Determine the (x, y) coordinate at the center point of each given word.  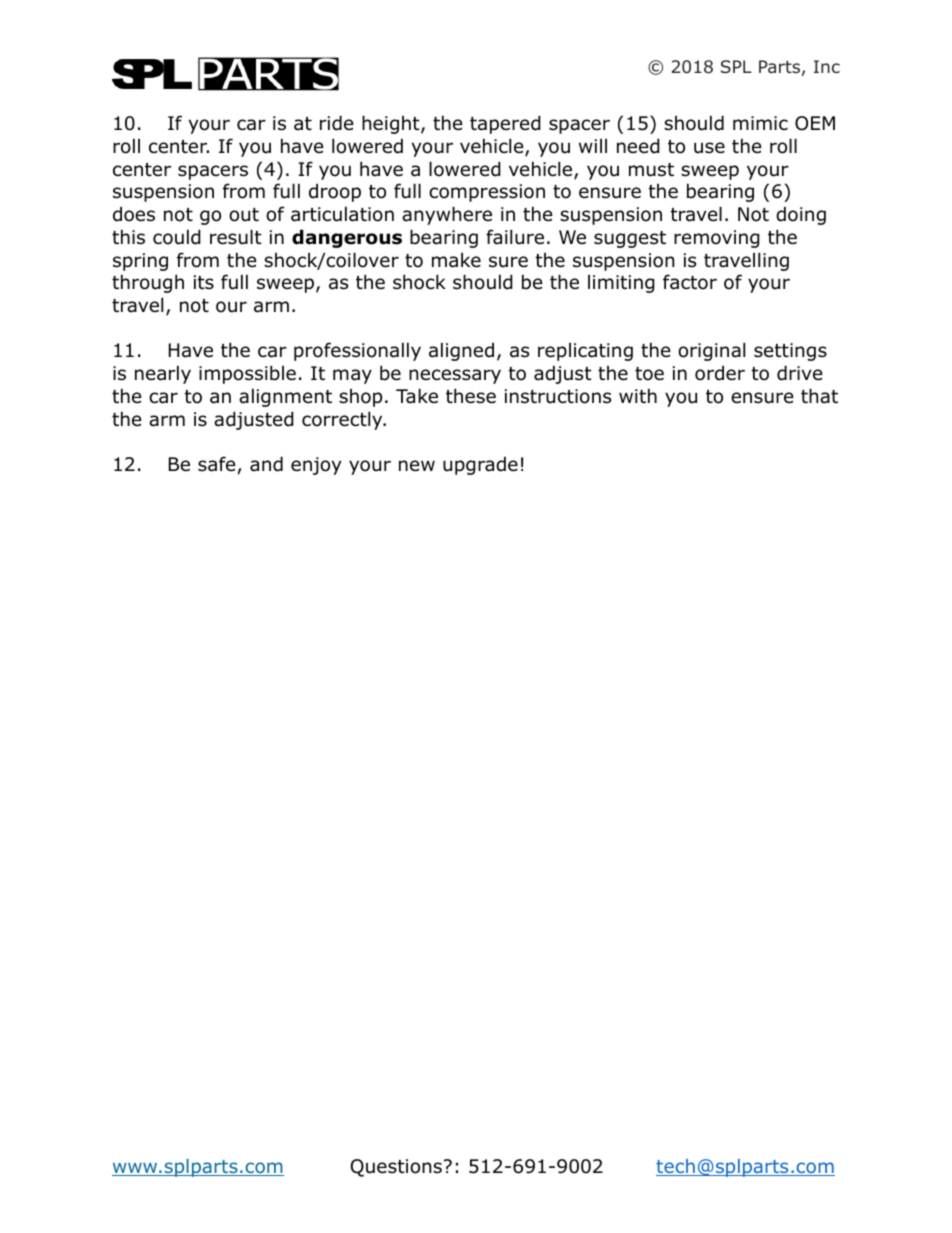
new (417, 466)
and (266, 464)
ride (337, 123)
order (720, 373)
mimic (760, 123)
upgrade (480, 465)
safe (217, 464)
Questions (396, 1168)
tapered (505, 124)
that (819, 396)
